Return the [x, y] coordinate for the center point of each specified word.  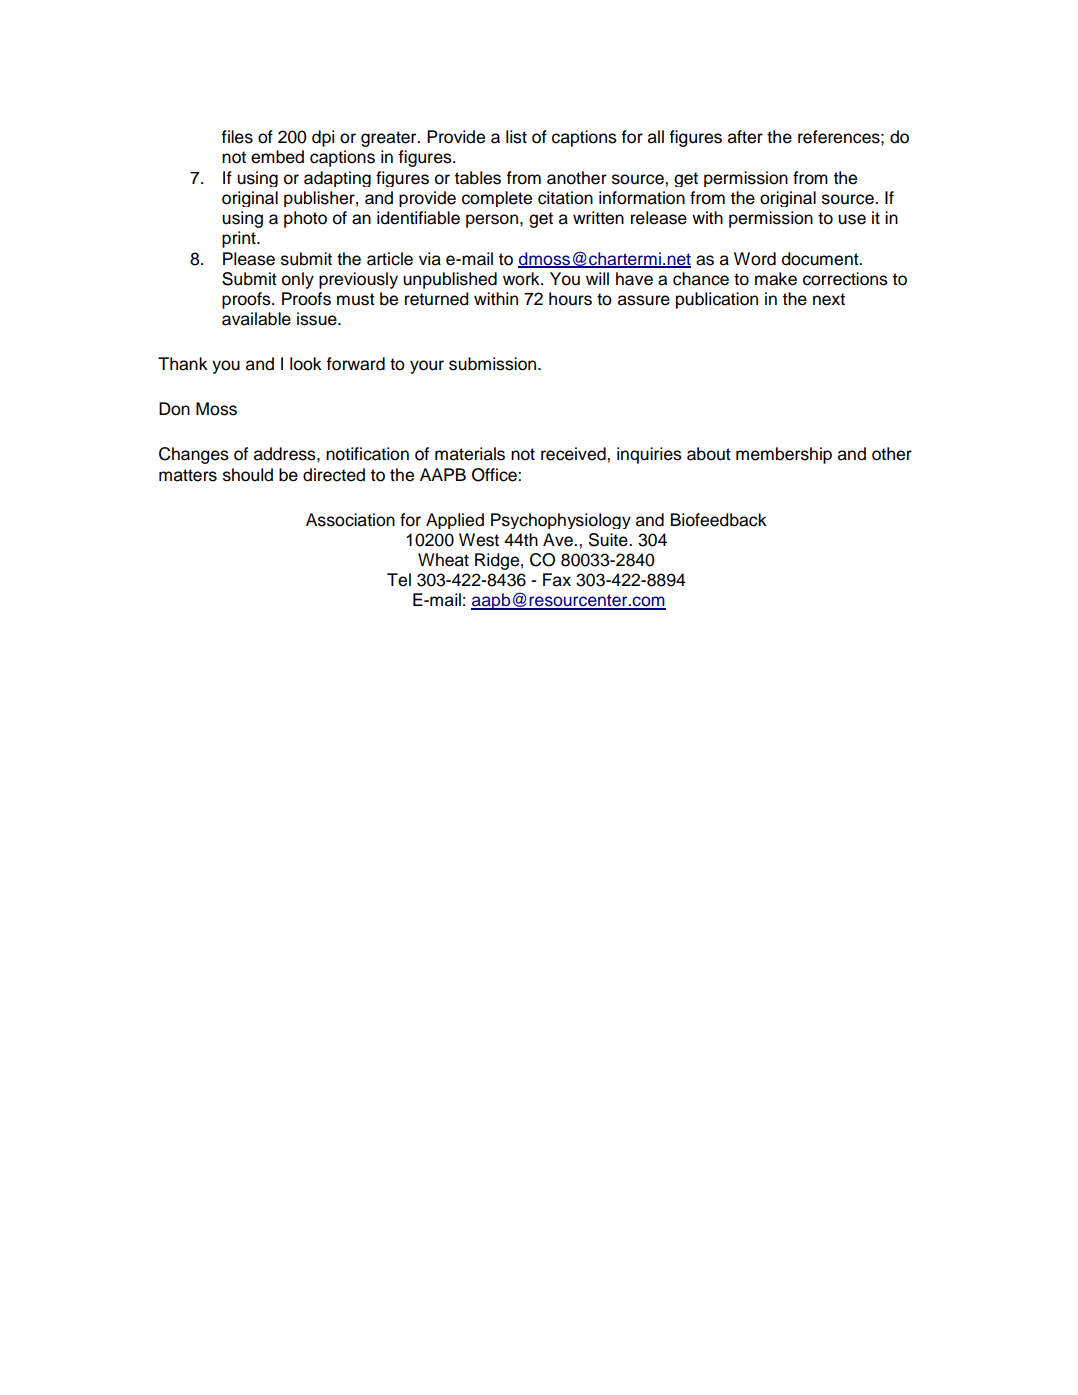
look [306, 364]
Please [249, 259]
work [522, 279]
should [248, 475]
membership [784, 455]
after [745, 137]
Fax [557, 580]
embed [277, 157]
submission [494, 364]
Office [495, 475]
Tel [399, 580]
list [516, 137]
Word [755, 259]
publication [717, 300]
